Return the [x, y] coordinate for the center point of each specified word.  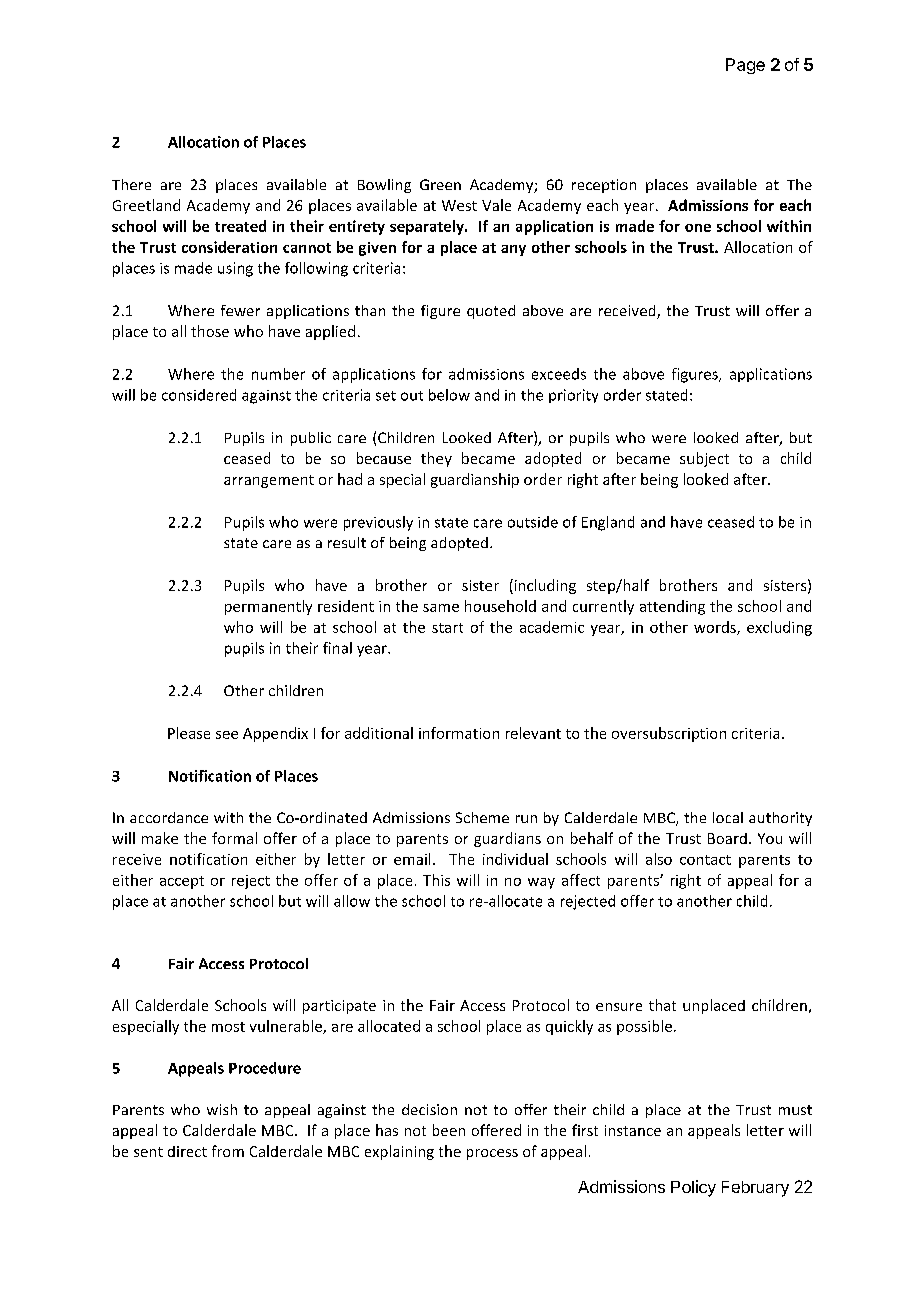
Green [440, 184]
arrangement [269, 481]
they [436, 459]
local [728, 817]
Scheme [482, 817]
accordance [169, 817]
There [131, 184]
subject [704, 459]
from [228, 1151]
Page [745, 66]
